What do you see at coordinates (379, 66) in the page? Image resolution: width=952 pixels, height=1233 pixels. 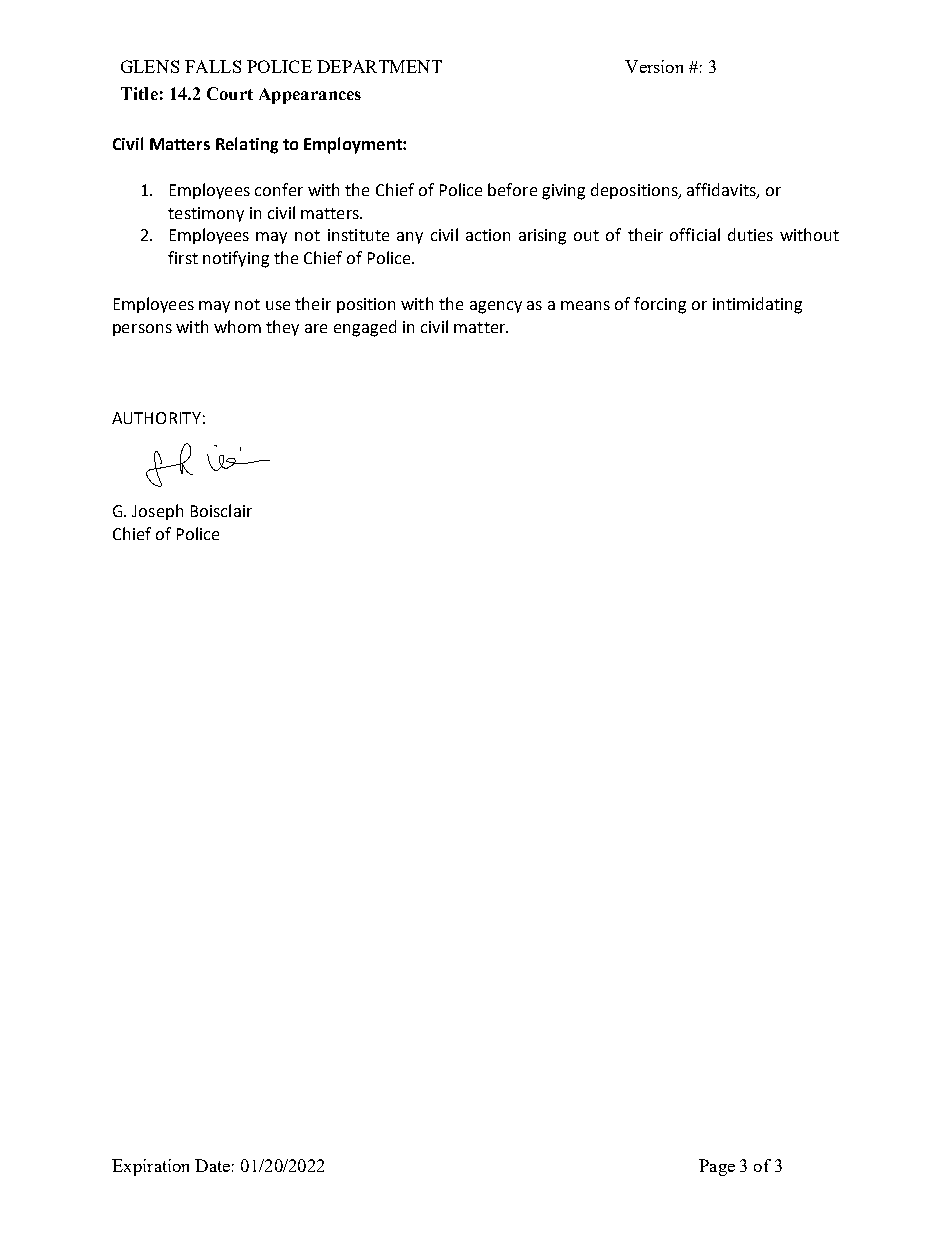 I see `DEPARTMENT` at bounding box center [379, 66].
